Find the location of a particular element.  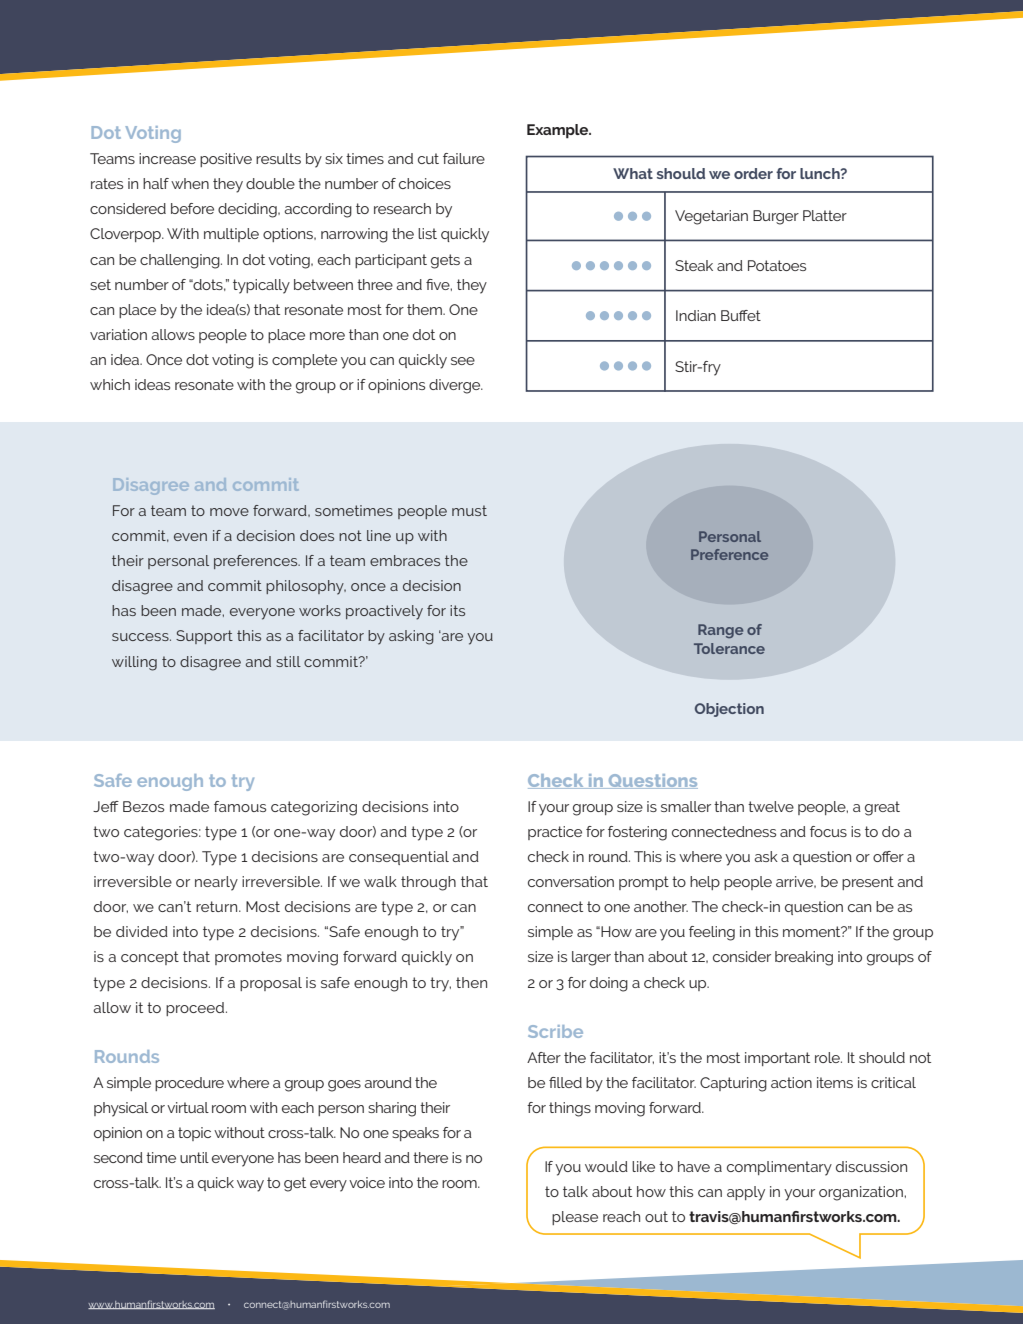

asking is located at coordinates (411, 637).
